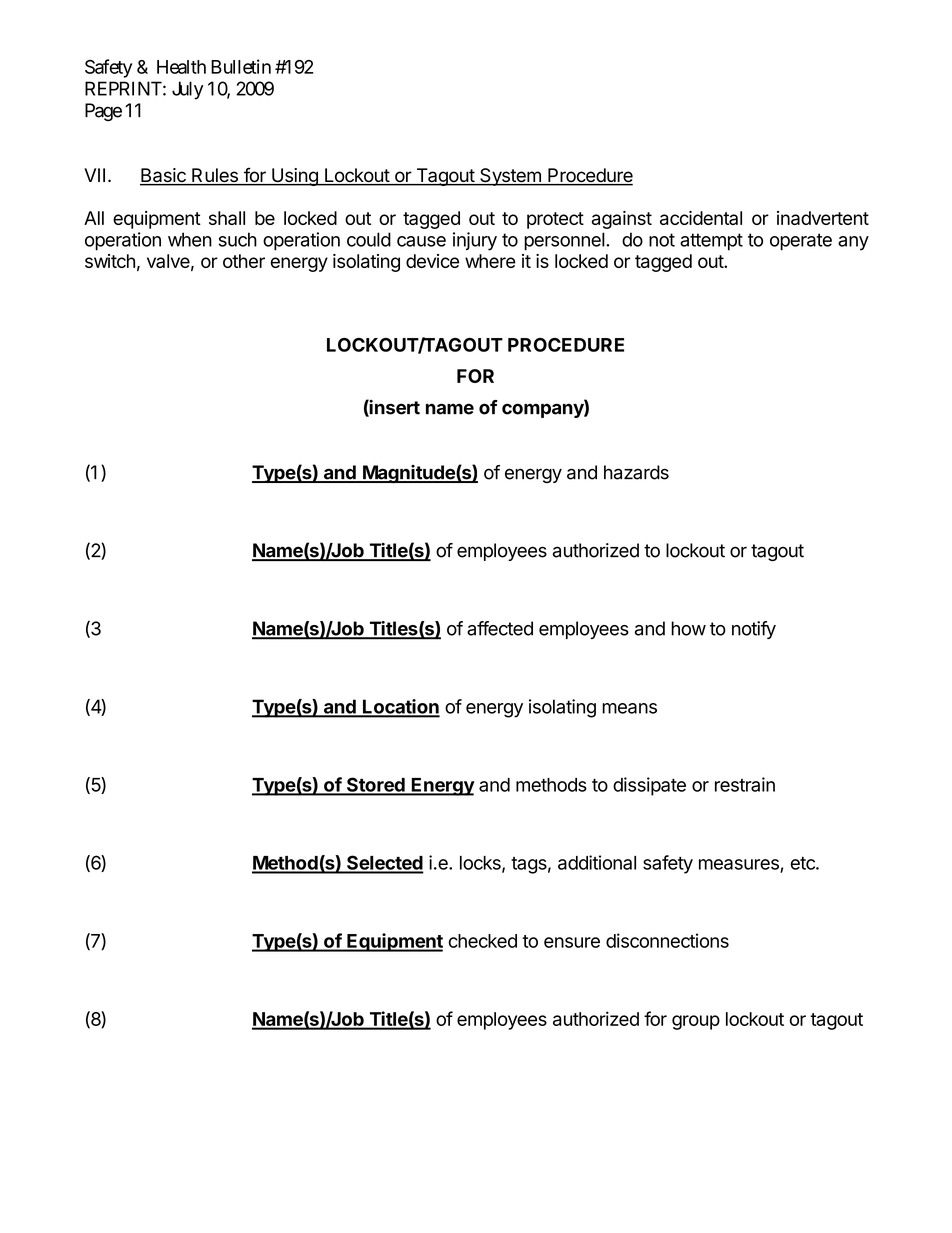 The height and width of the page is (1233, 952). What do you see at coordinates (510, 177) in the page?
I see `System` at bounding box center [510, 177].
